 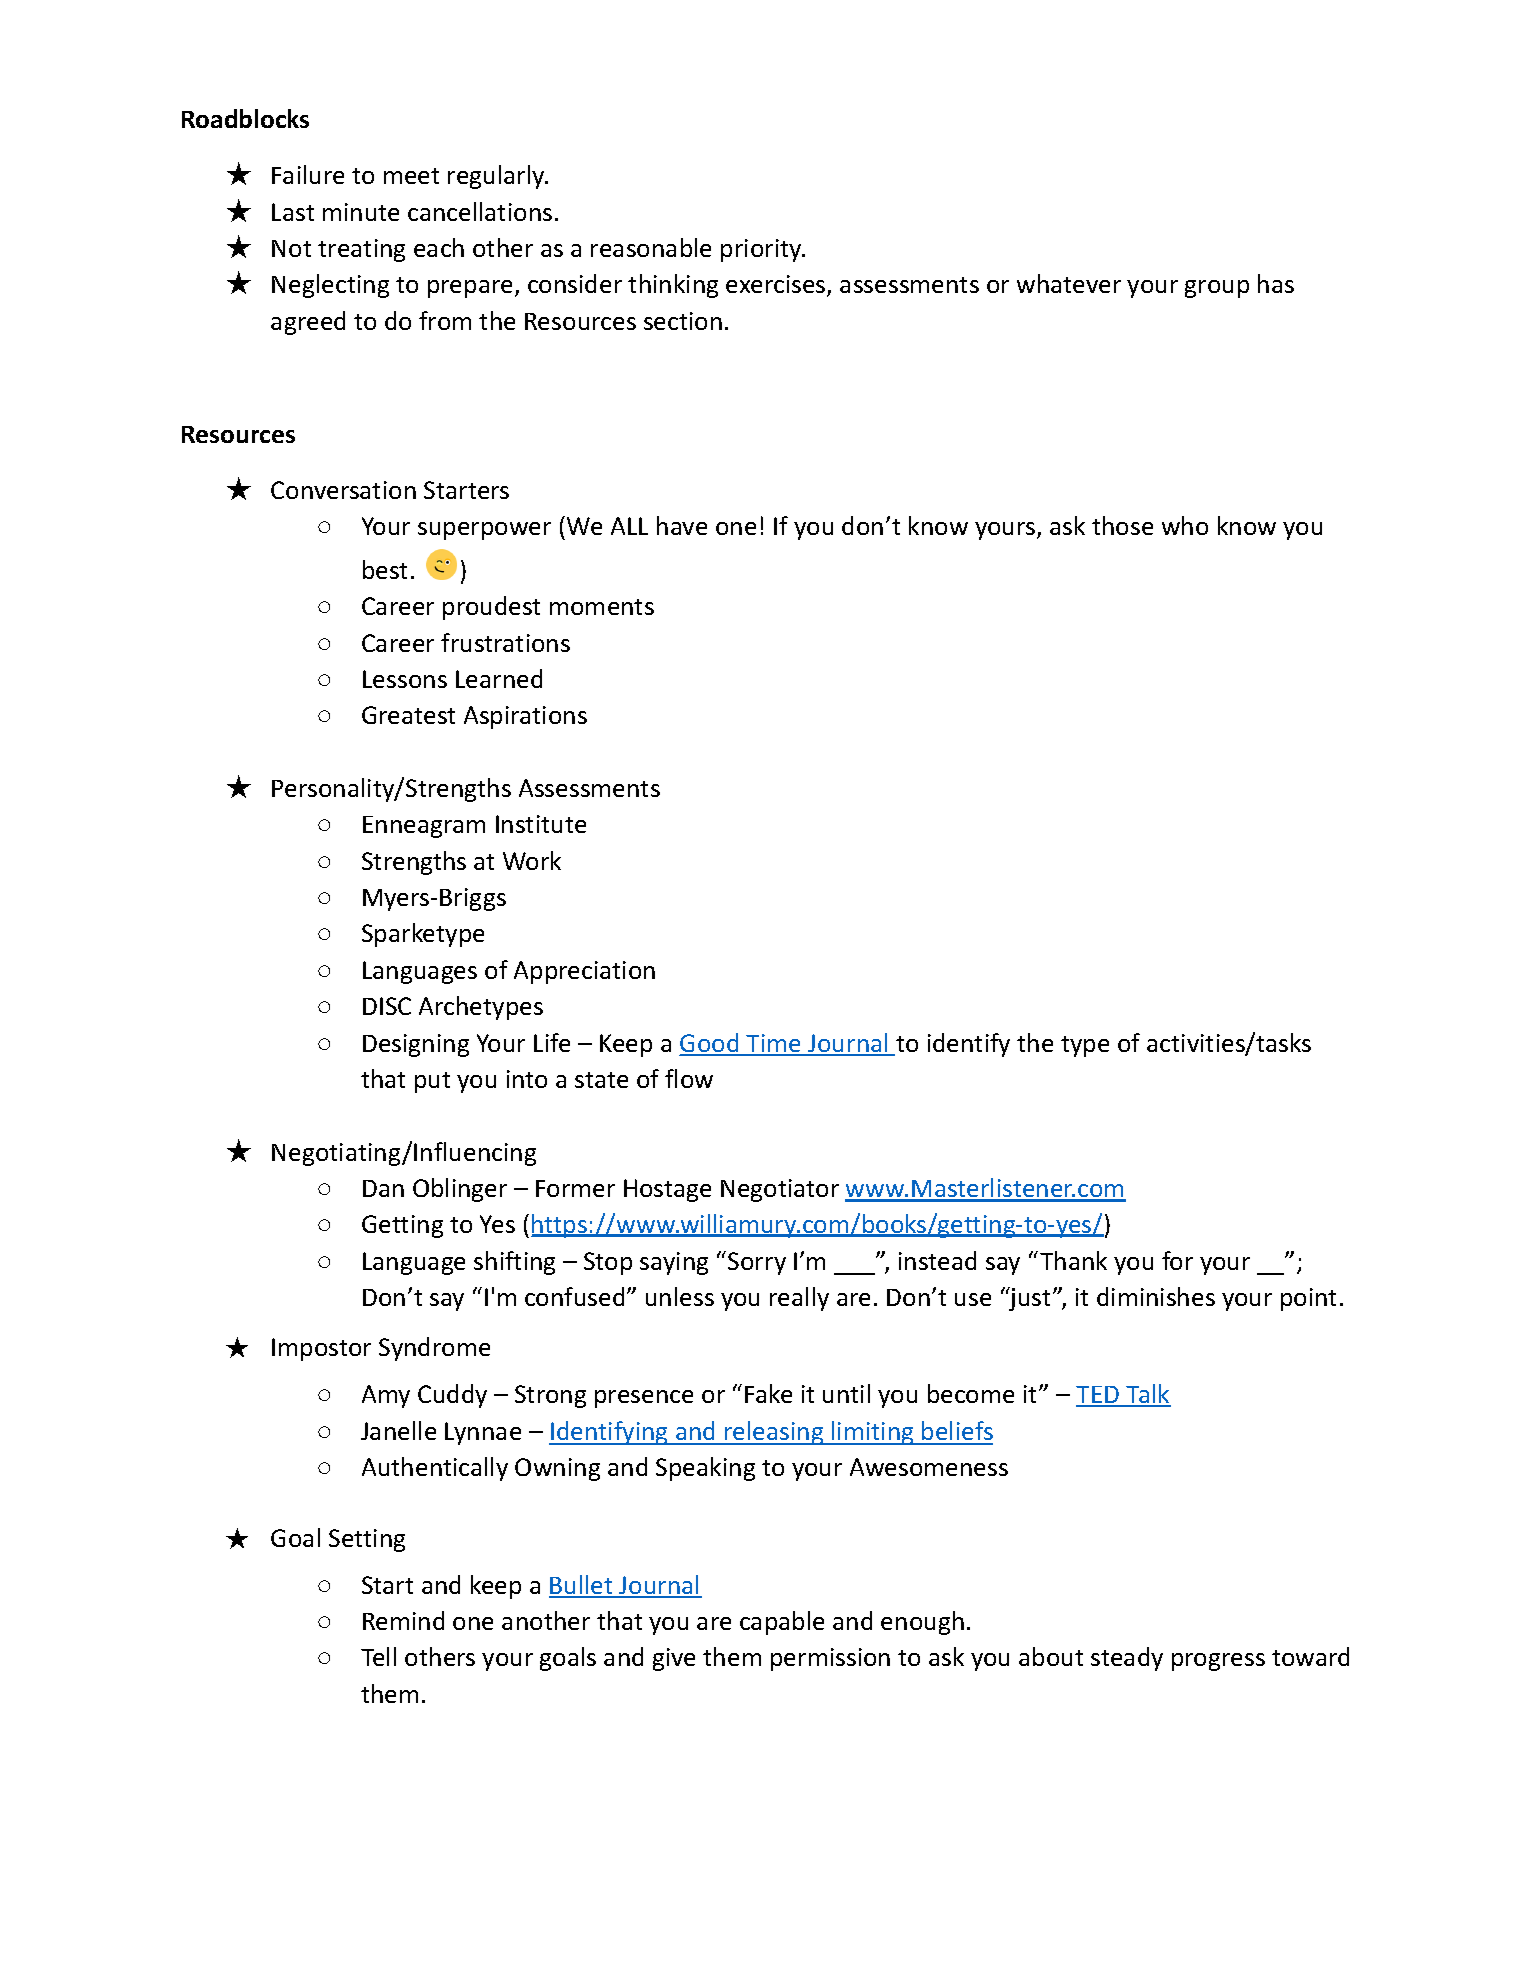 What do you see at coordinates (1217, 289) in the screenshot?
I see `group` at bounding box center [1217, 289].
